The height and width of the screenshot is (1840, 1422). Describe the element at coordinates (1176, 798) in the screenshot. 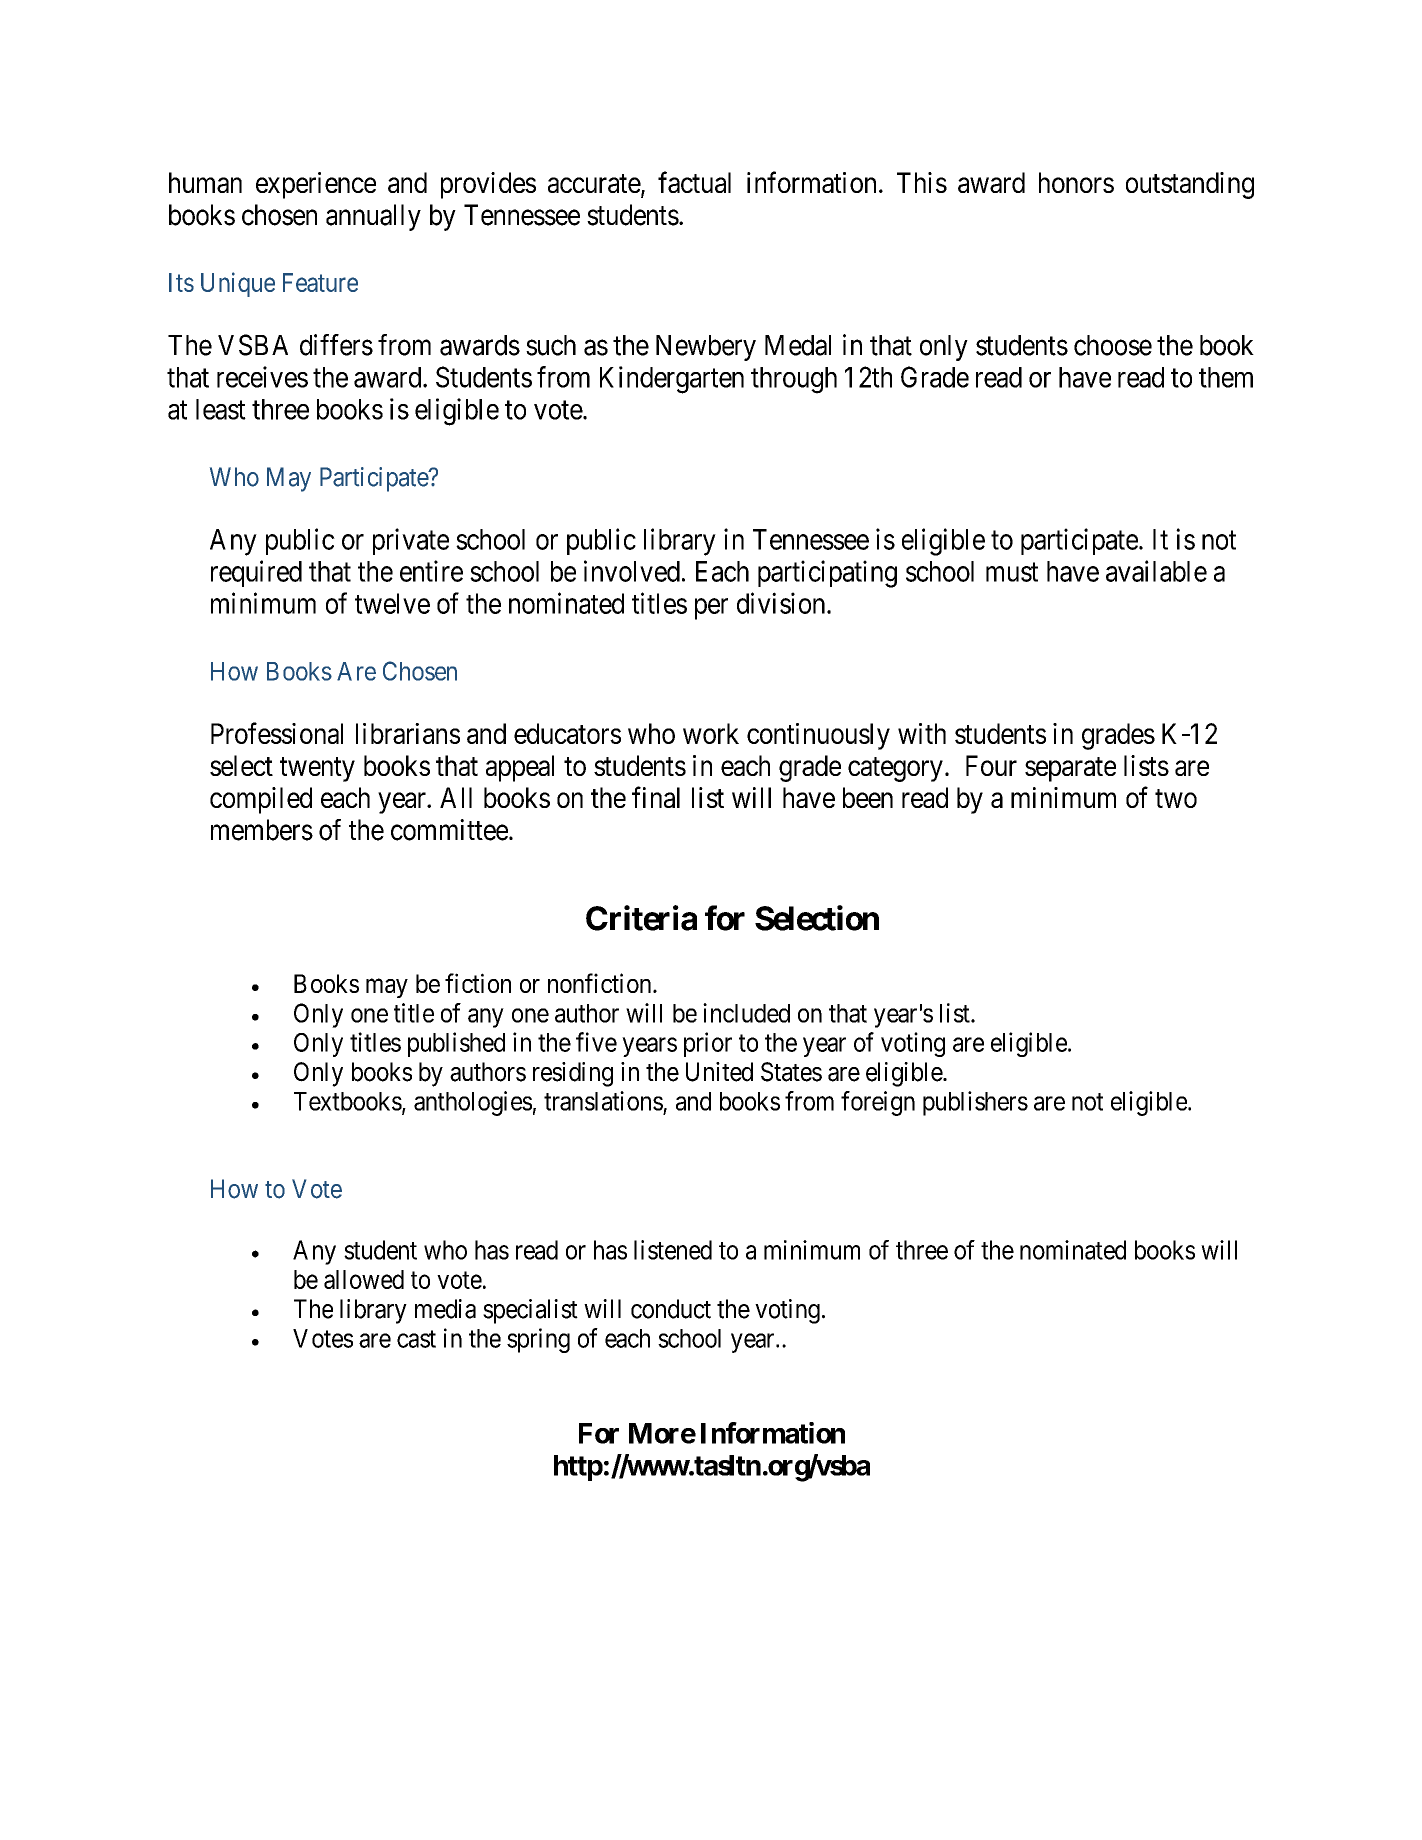

I see `two` at that location.
